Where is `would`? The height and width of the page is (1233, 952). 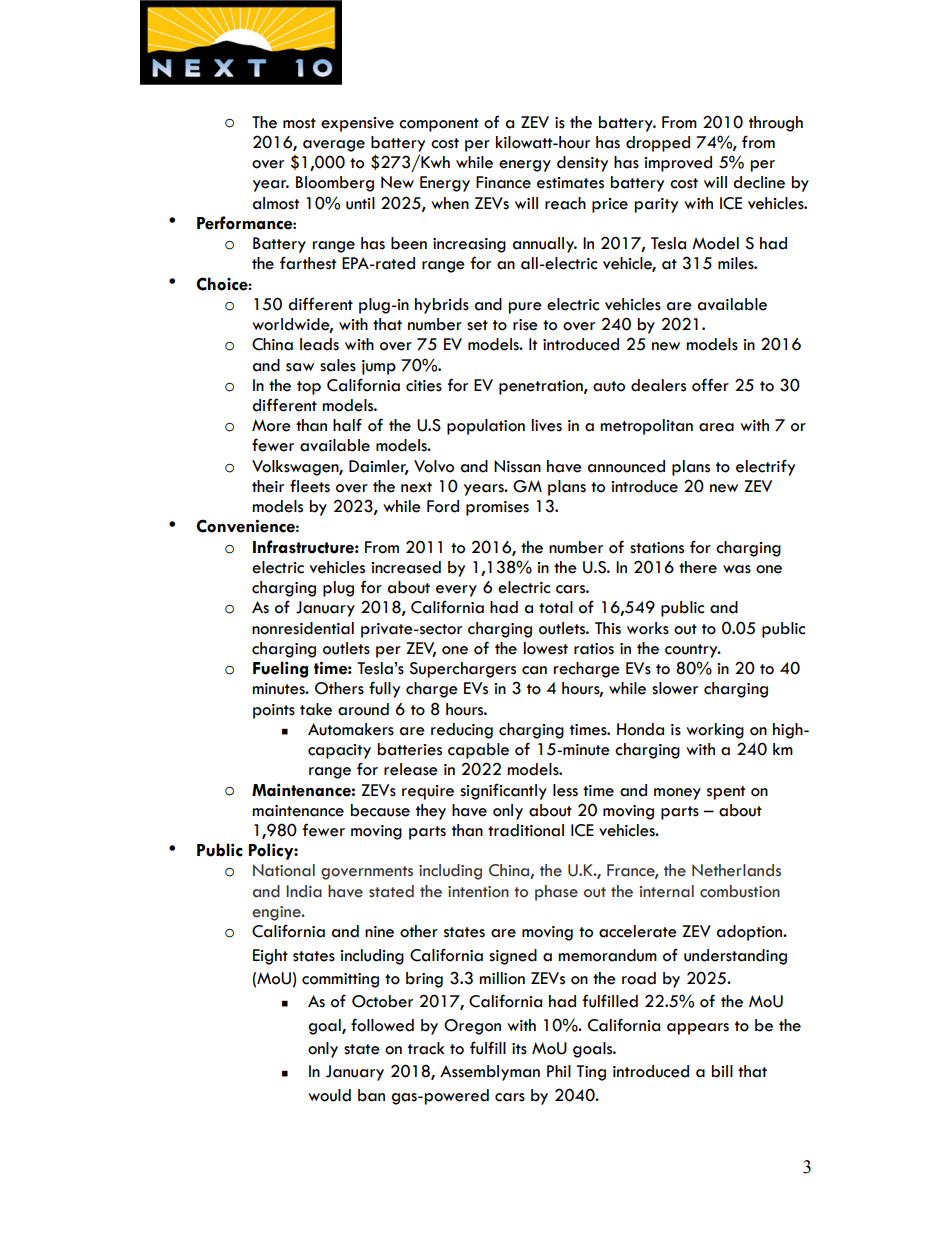 would is located at coordinates (329, 1095).
